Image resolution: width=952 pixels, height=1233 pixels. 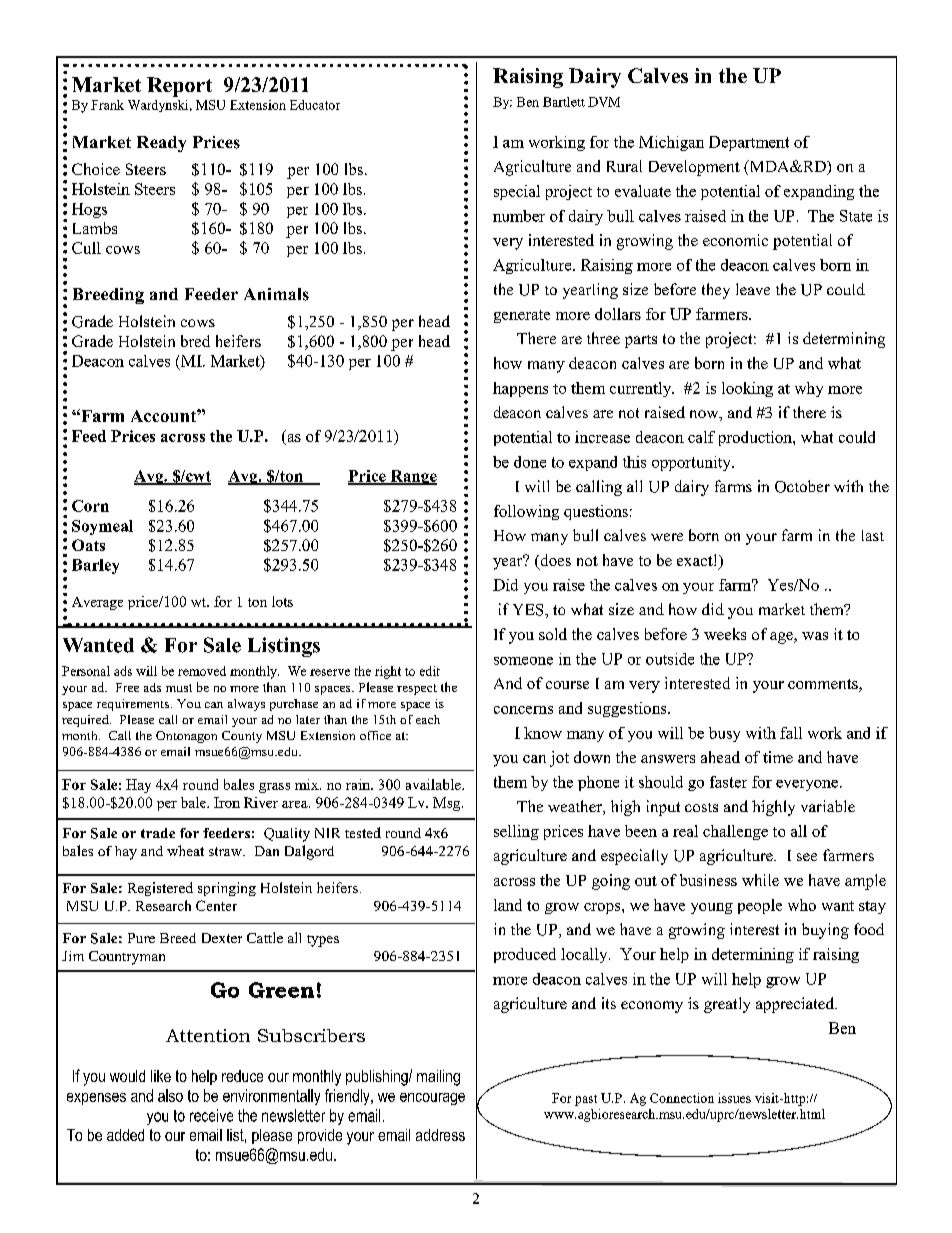 I want to click on was, so click(x=815, y=636).
